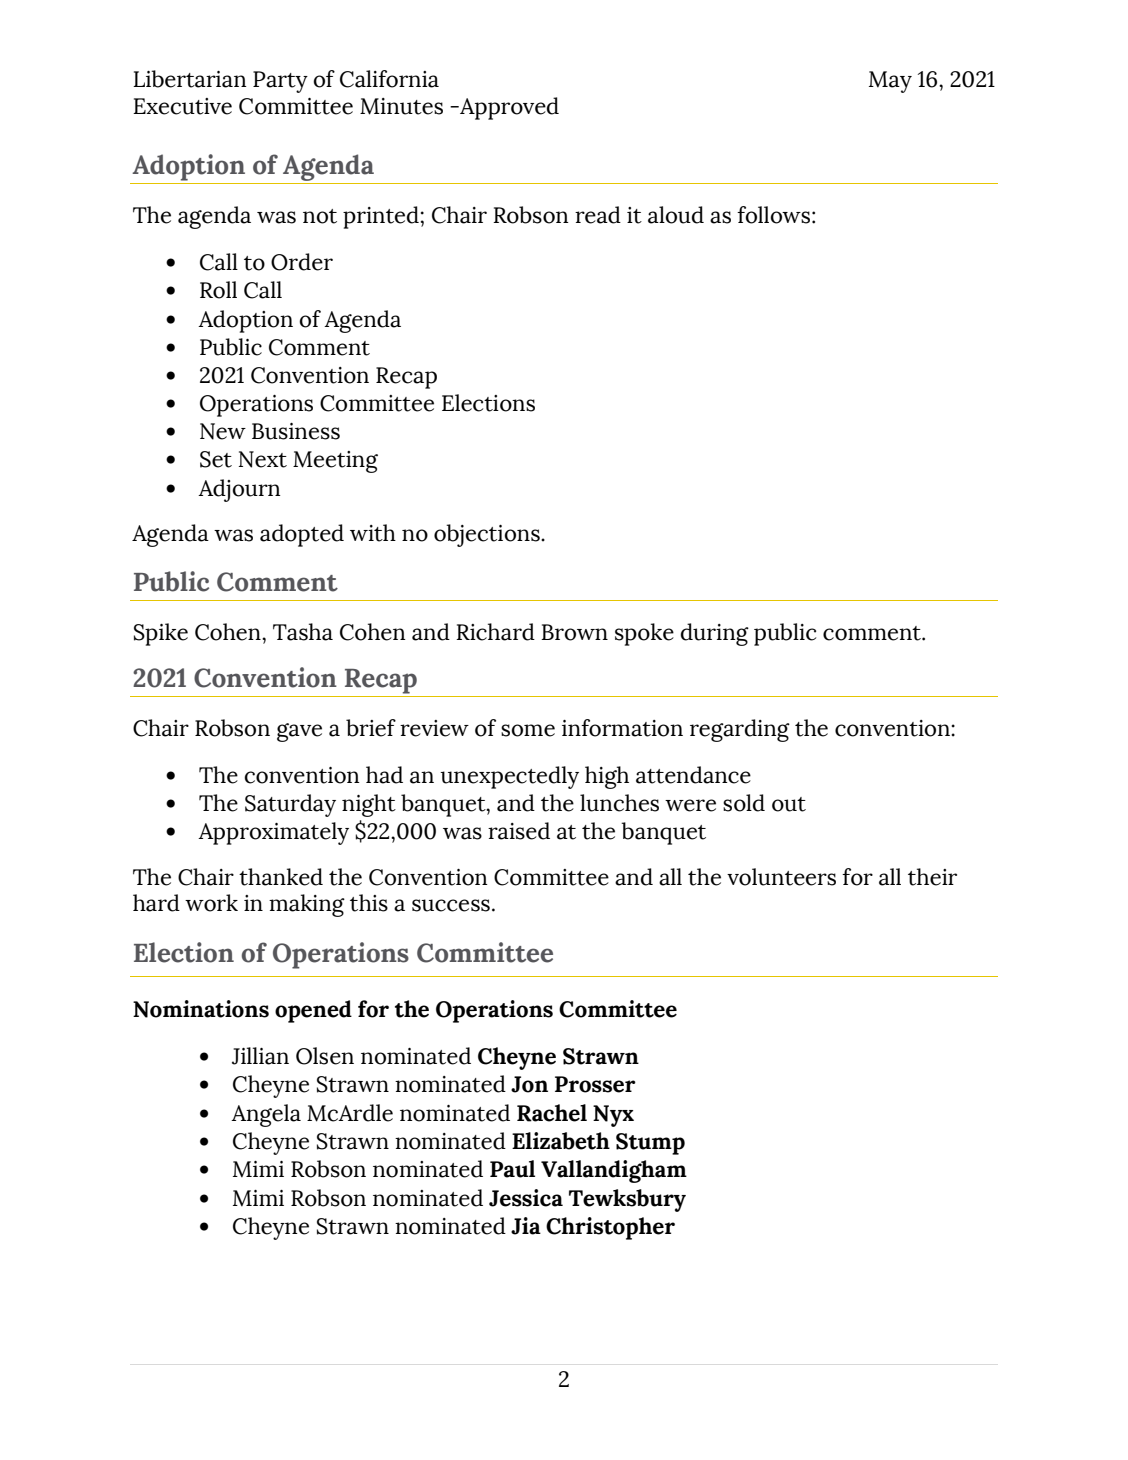 This image has height=1460, width=1128. Describe the element at coordinates (280, 82) in the image. I see `Party` at that location.
